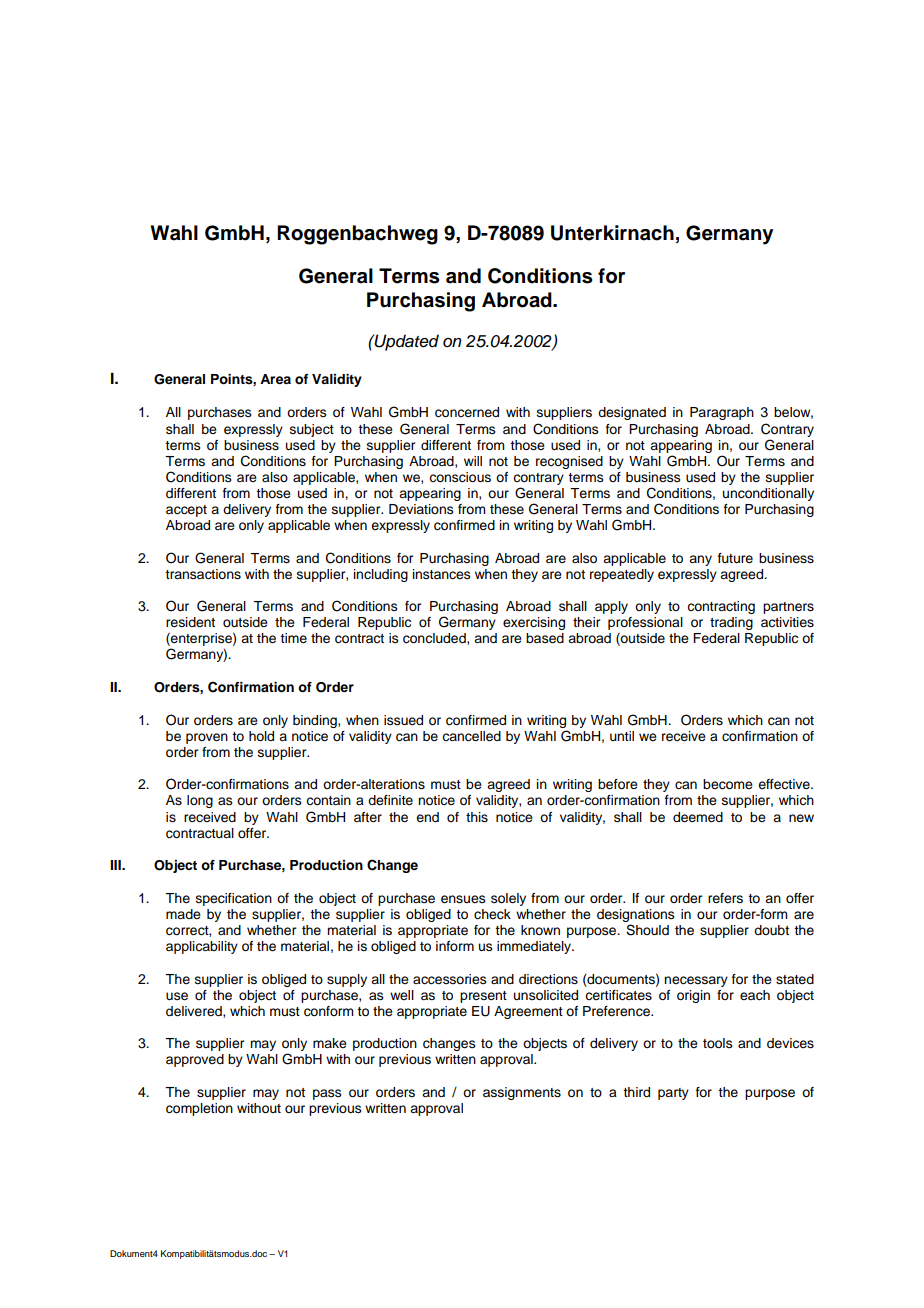 The width and height of the image is (924, 1308). What do you see at coordinates (698, 817) in the image?
I see `deemed` at bounding box center [698, 817].
